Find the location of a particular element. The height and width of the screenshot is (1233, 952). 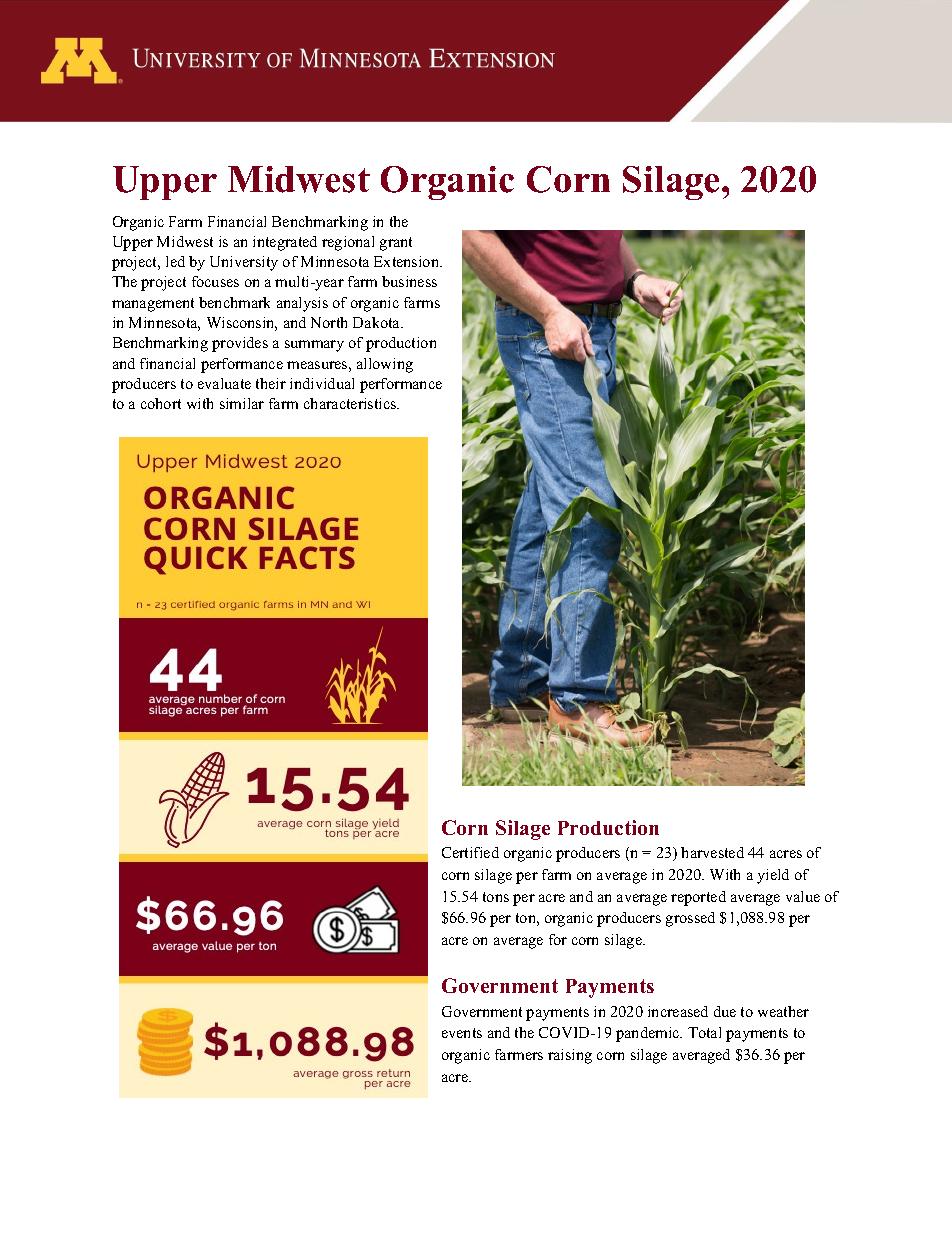

allowing is located at coordinates (385, 365).
